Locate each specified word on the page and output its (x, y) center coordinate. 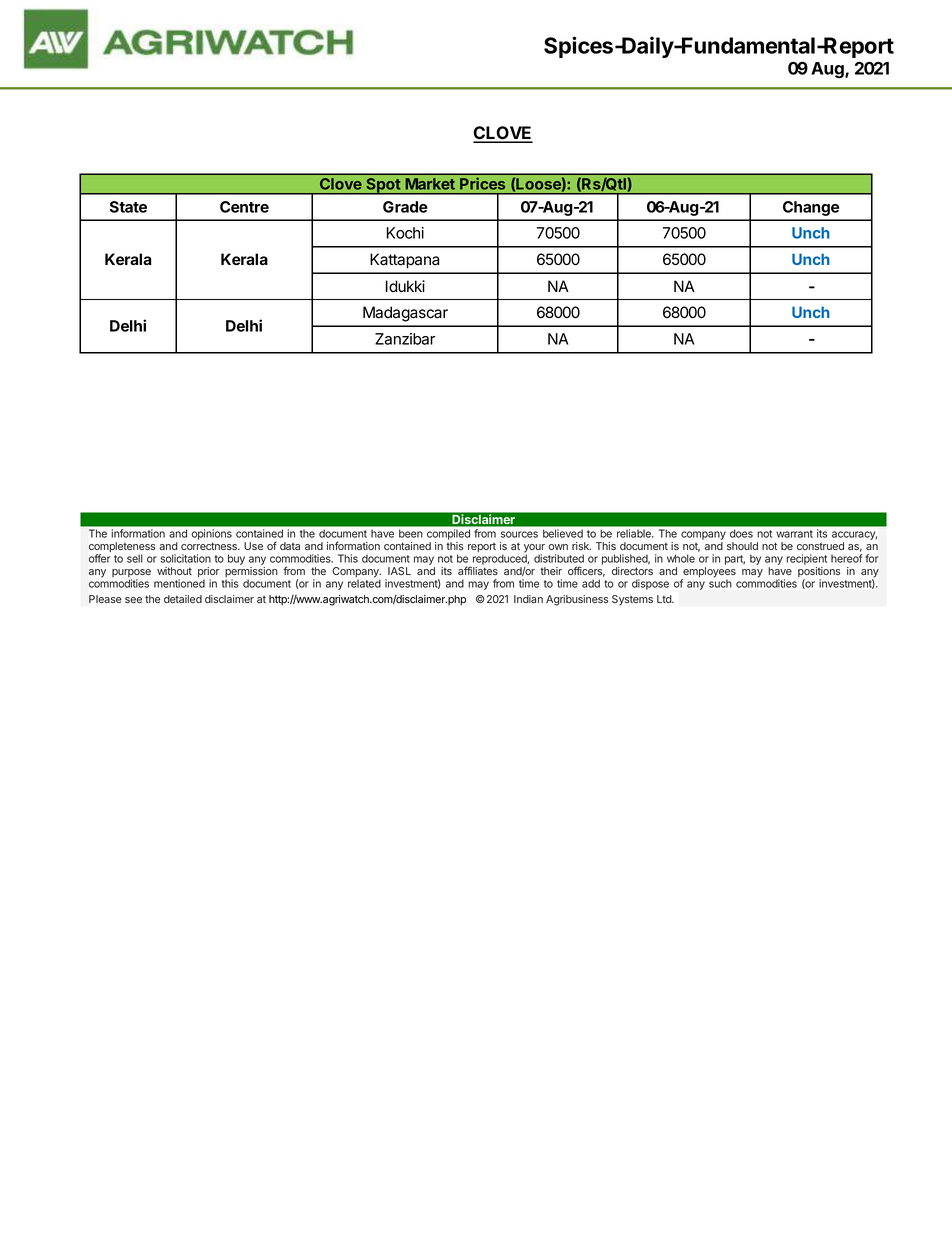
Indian (528, 599)
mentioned (179, 583)
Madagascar (405, 314)
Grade (405, 207)
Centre (244, 207)
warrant (794, 534)
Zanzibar (405, 339)
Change (811, 208)
